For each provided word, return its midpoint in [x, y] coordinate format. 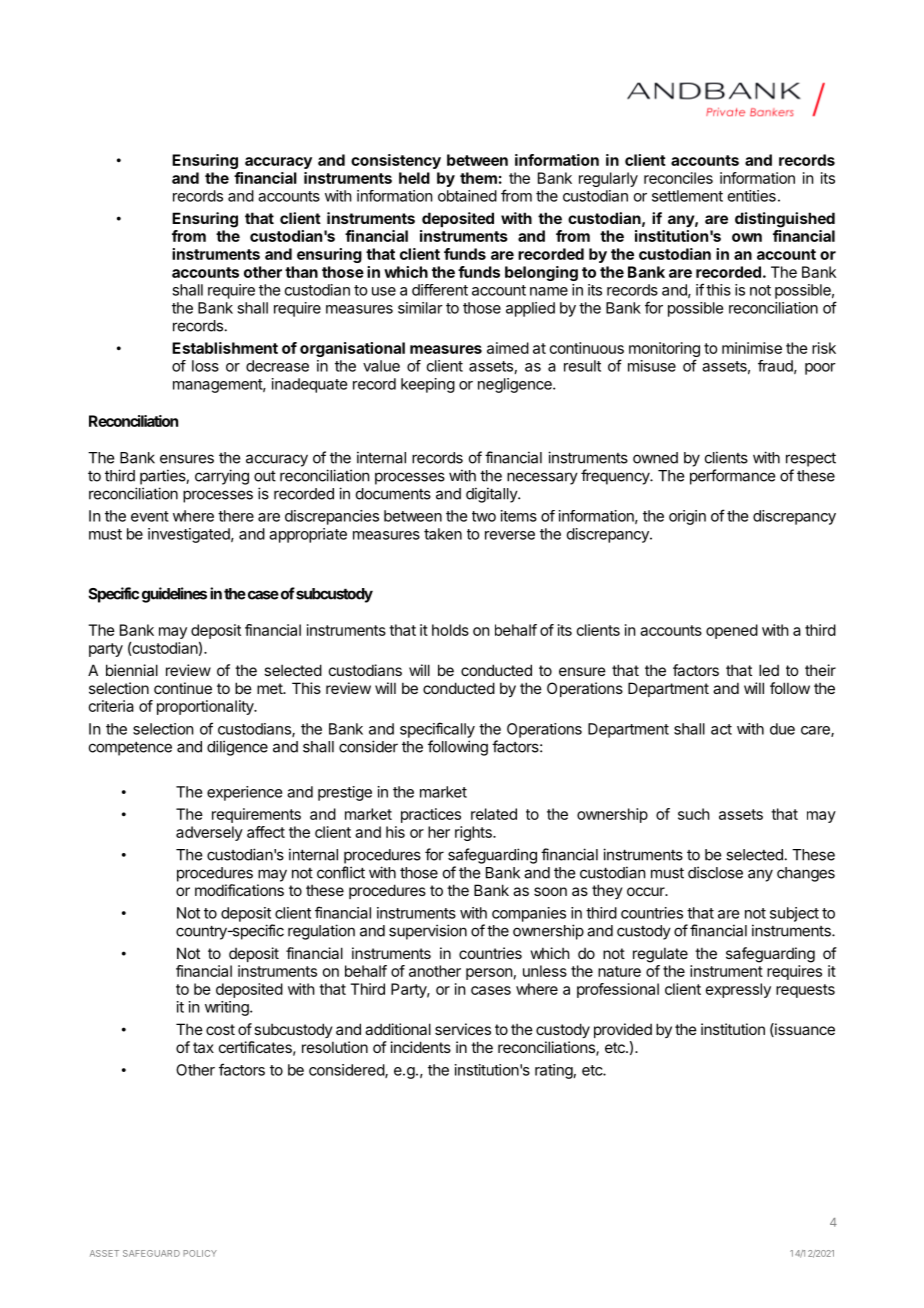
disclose [715, 872]
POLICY [200, 1253]
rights [474, 833]
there [236, 516]
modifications [239, 890]
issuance [804, 1030]
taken [443, 534]
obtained [467, 196]
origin [687, 517]
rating [554, 1071]
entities [752, 196]
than [301, 272]
